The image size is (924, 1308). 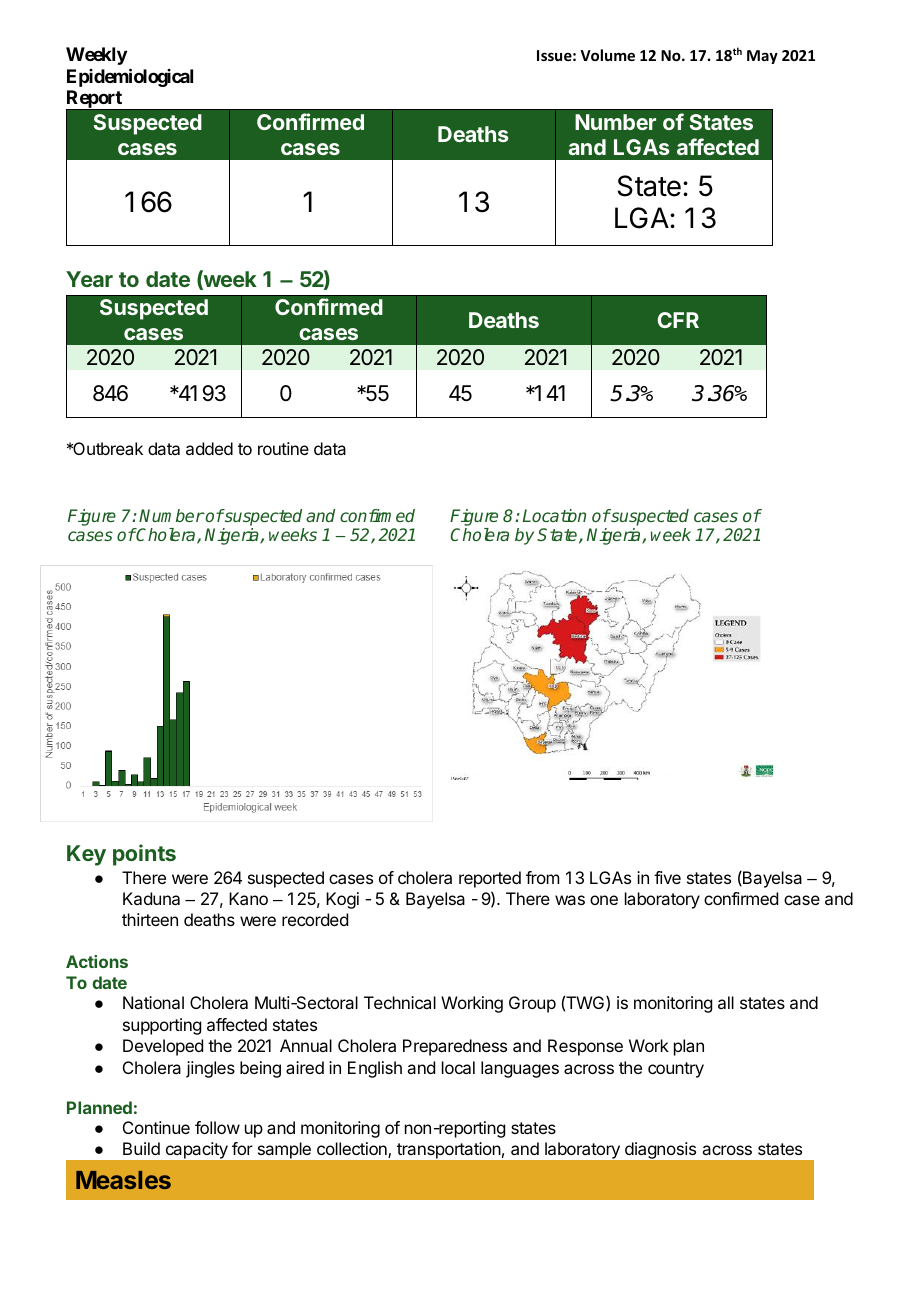 What do you see at coordinates (762, 57) in the page?
I see `May` at bounding box center [762, 57].
